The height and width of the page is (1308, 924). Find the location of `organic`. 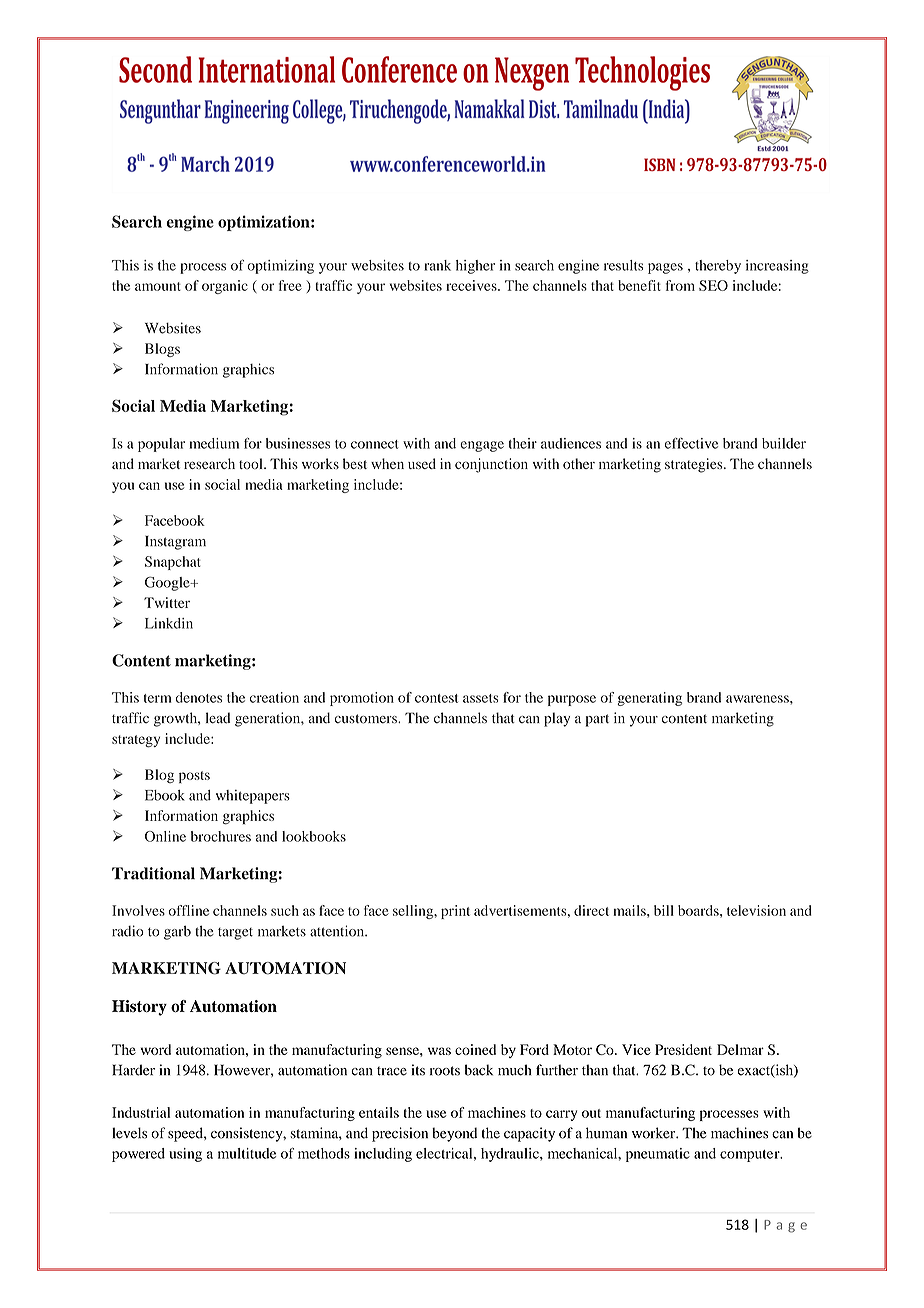

organic is located at coordinates (225, 287).
